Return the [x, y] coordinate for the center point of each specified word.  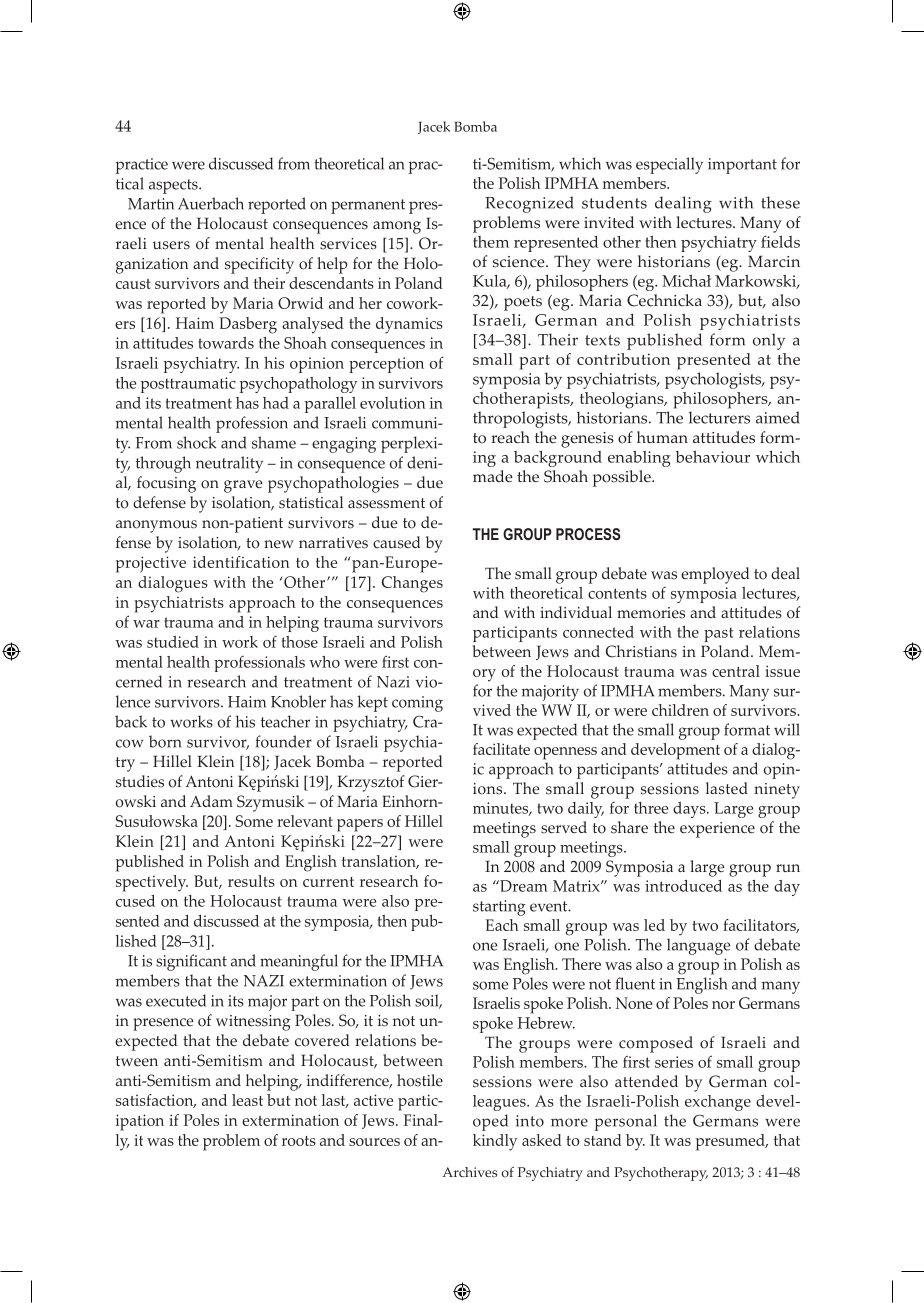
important [742, 166]
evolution [392, 403]
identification [241, 562]
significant [191, 962]
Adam [211, 801]
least [247, 1100]
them [491, 242]
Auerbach [211, 203]
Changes [412, 584]
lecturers [719, 417]
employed [715, 575]
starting [499, 908]
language [698, 946]
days [690, 810]
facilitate [501, 749]
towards [226, 343]
